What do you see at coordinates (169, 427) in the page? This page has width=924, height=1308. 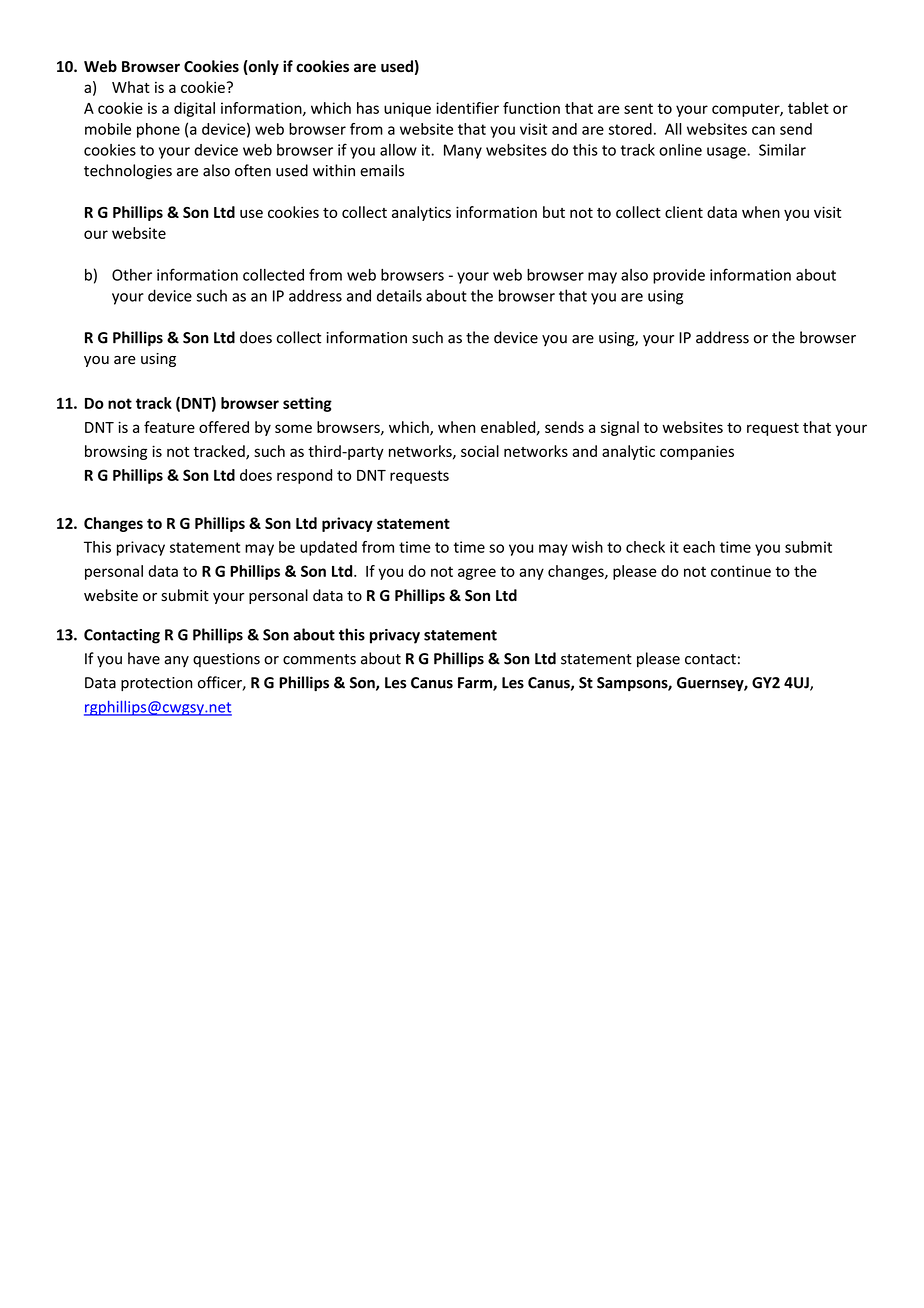 I see `feature` at bounding box center [169, 427].
